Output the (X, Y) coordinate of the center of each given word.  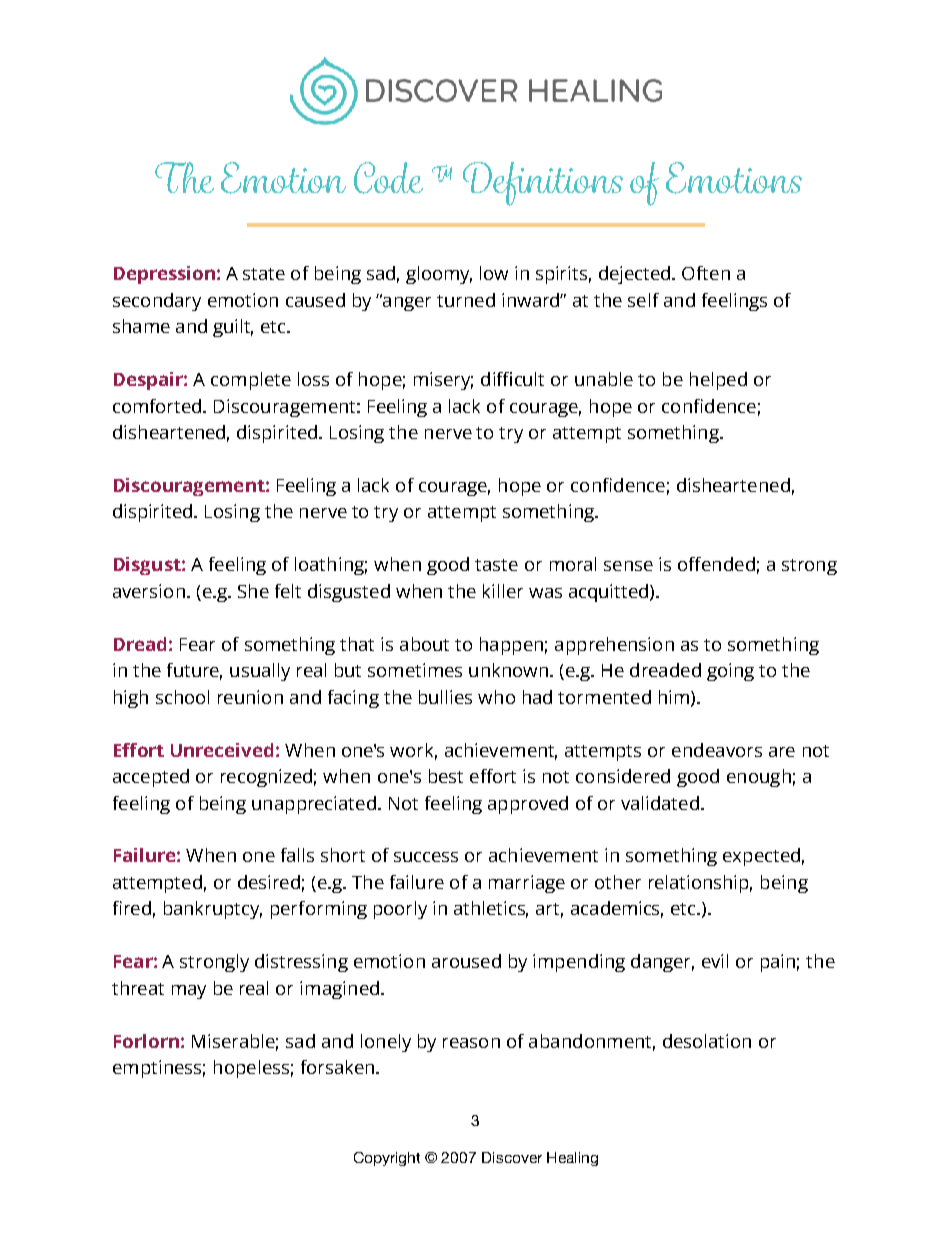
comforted (158, 406)
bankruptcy (213, 910)
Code (388, 178)
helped (718, 381)
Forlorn (146, 1041)
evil (715, 961)
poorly (400, 910)
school (182, 697)
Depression (164, 275)
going (730, 672)
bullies (445, 697)
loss (313, 379)
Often (706, 273)
